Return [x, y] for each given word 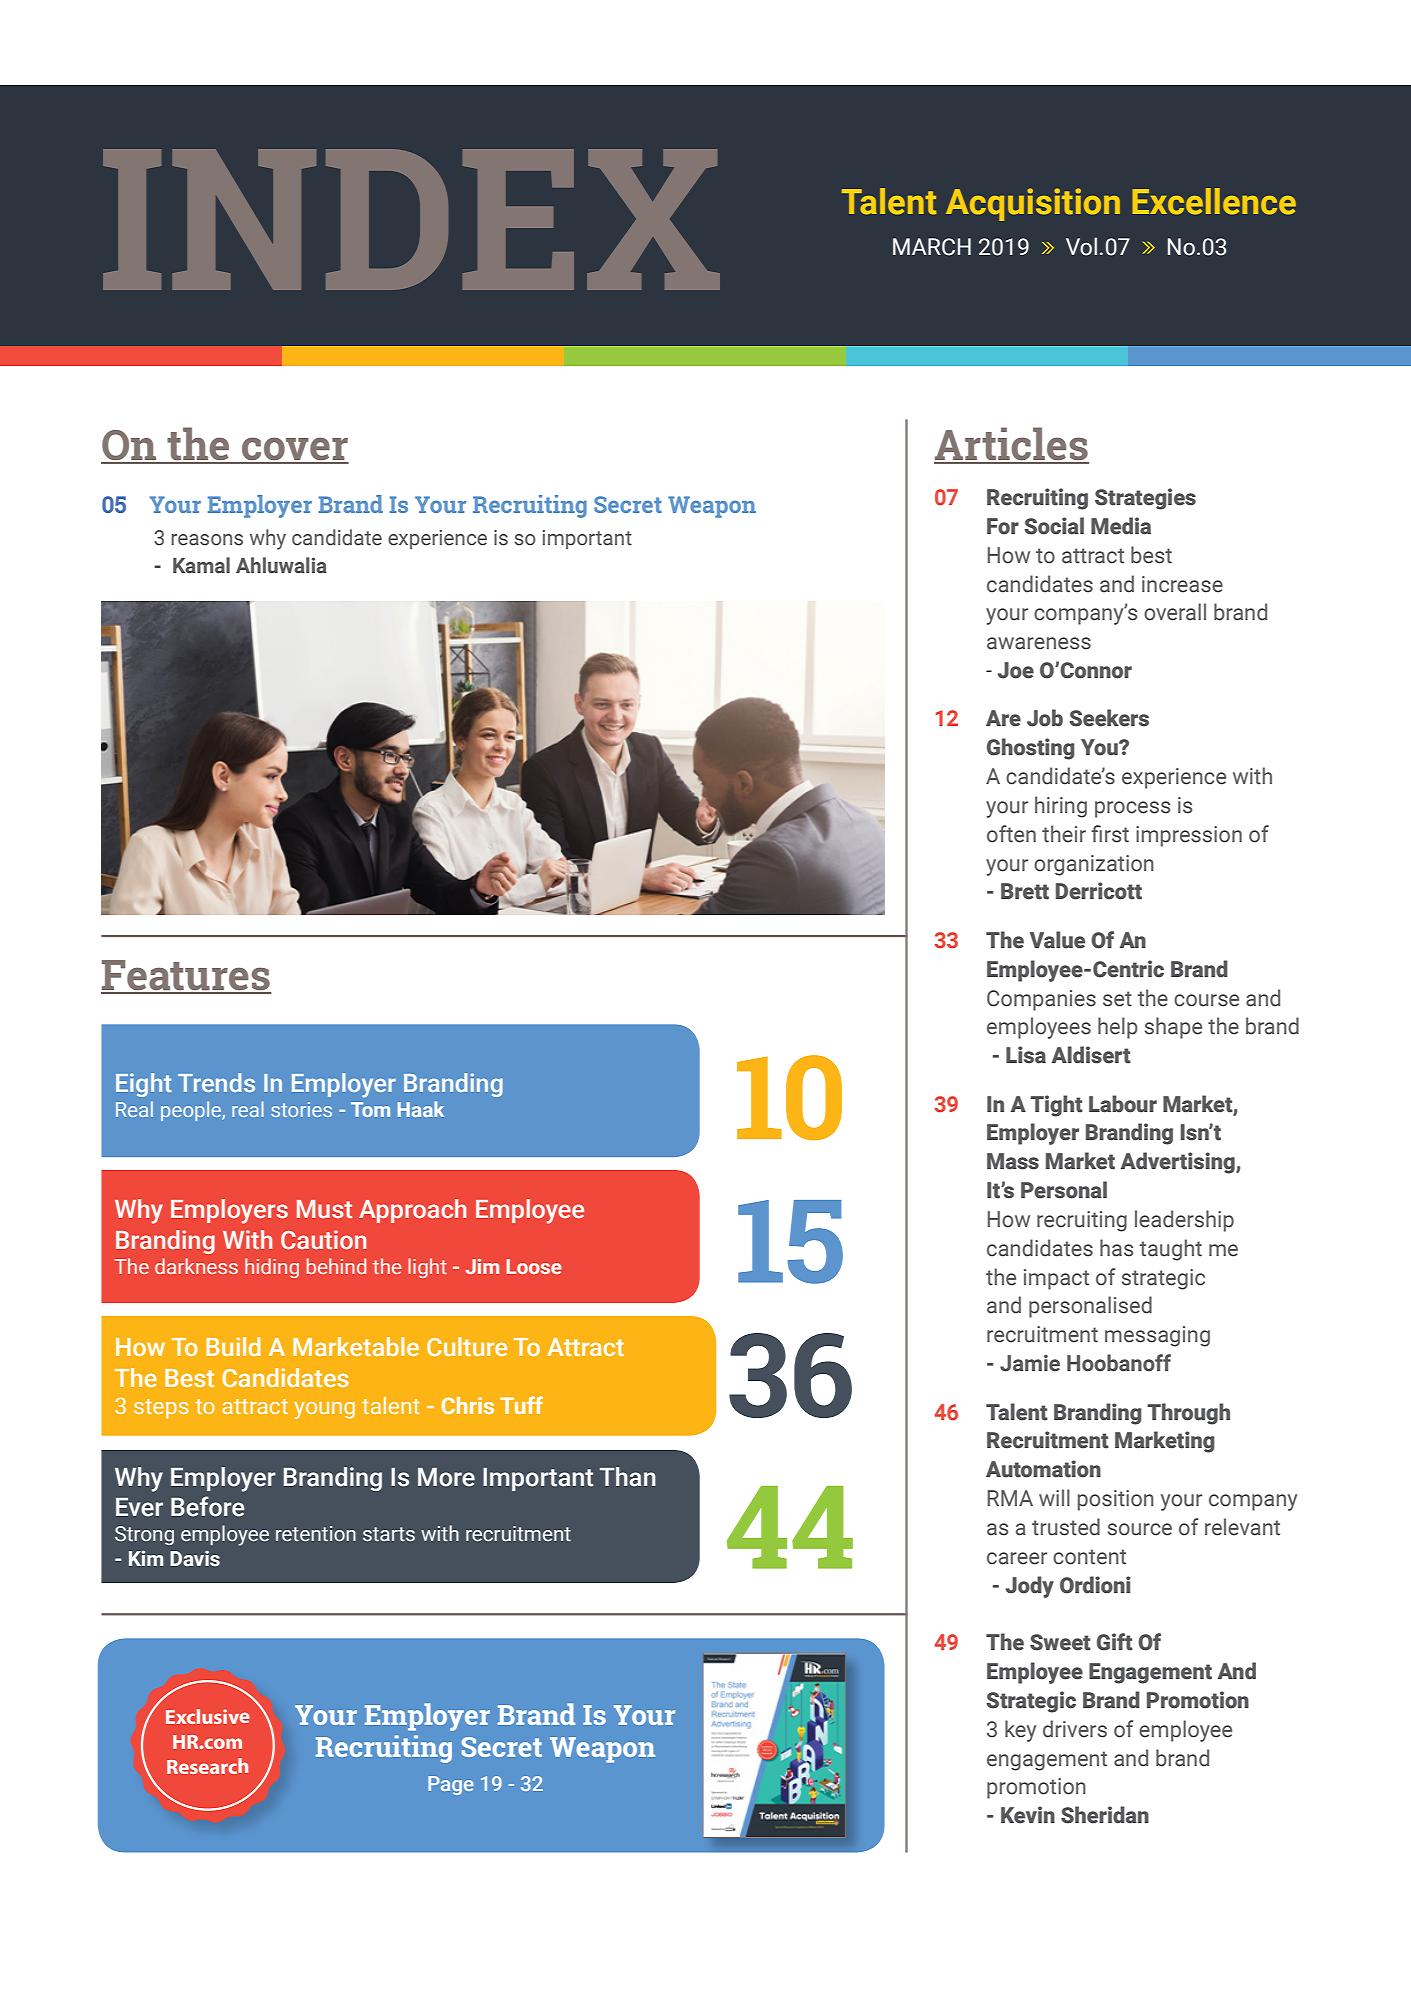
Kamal [201, 565]
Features [186, 976]
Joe [1016, 670]
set [1117, 999]
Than [628, 1477]
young [324, 1410]
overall [1175, 612]
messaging [1157, 1336]
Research [207, 1766]
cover [294, 450]
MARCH [932, 247]
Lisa [1026, 1055]
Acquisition [1033, 204]
